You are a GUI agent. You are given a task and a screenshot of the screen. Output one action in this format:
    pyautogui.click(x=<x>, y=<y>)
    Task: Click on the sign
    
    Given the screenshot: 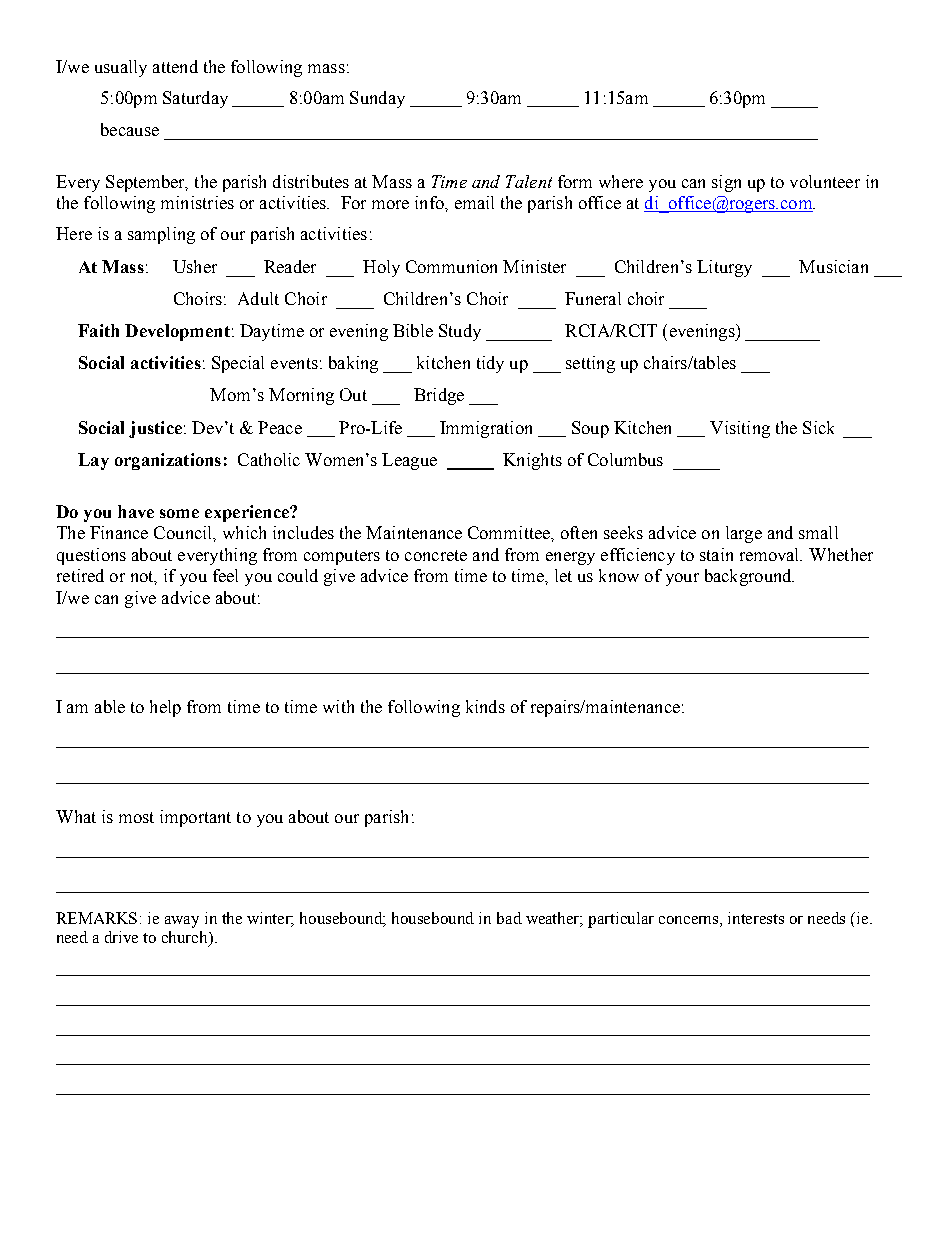 What is the action you would take?
    pyautogui.click(x=726, y=183)
